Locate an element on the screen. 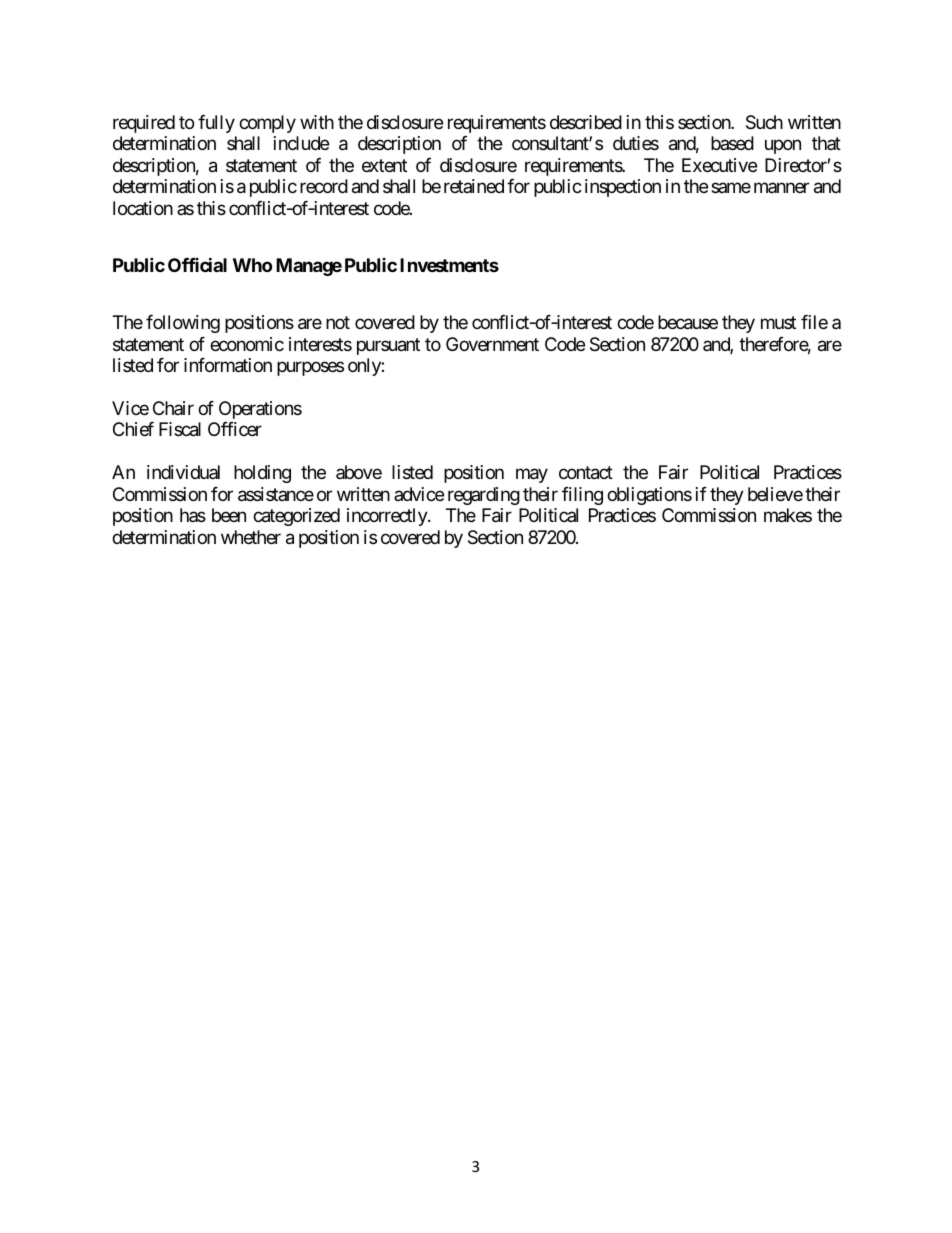 Image resolution: width=952 pixels, height=1233 pixels. retained is located at coordinates (474, 186).
